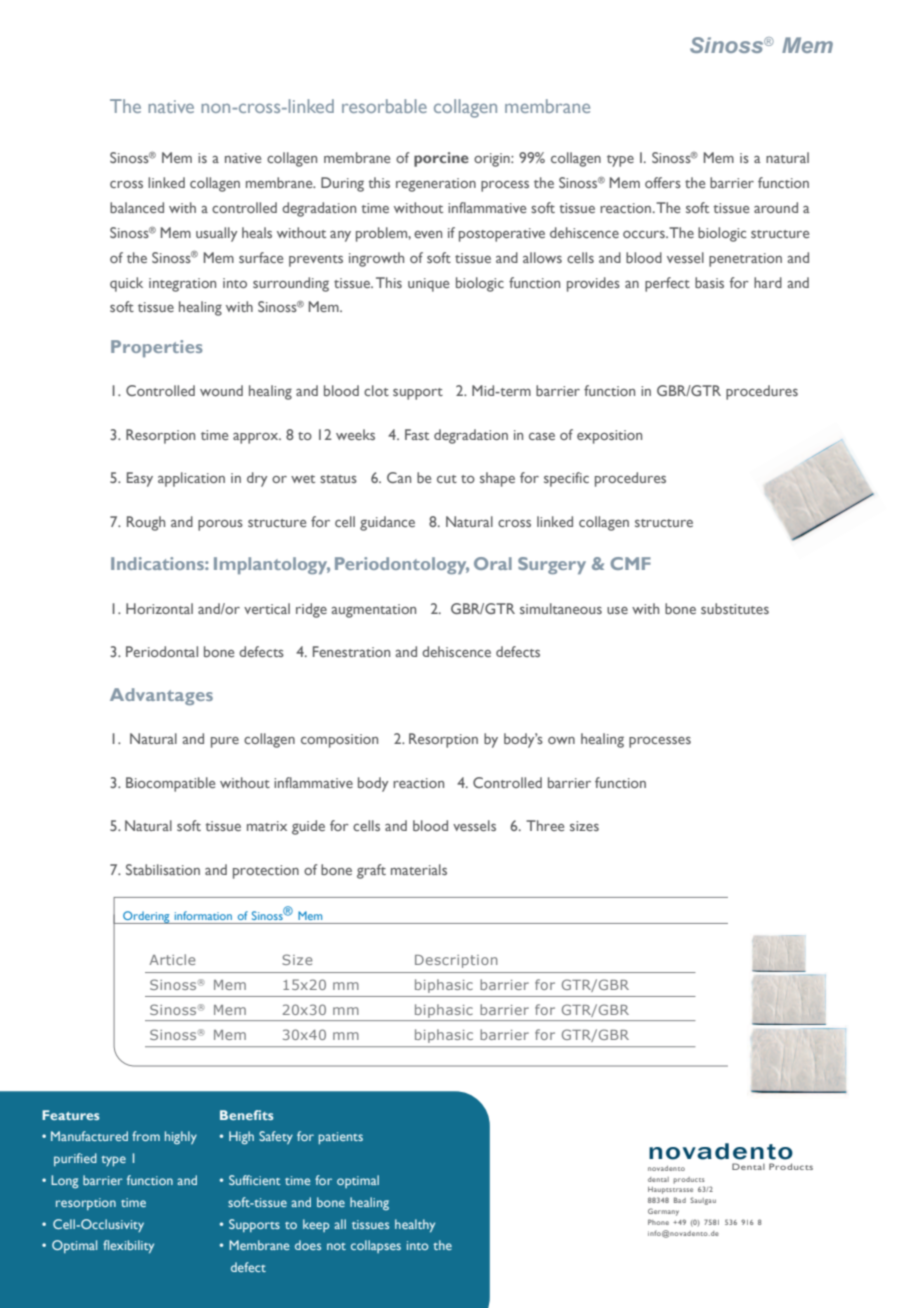  I want to click on composition, so click(339, 741).
